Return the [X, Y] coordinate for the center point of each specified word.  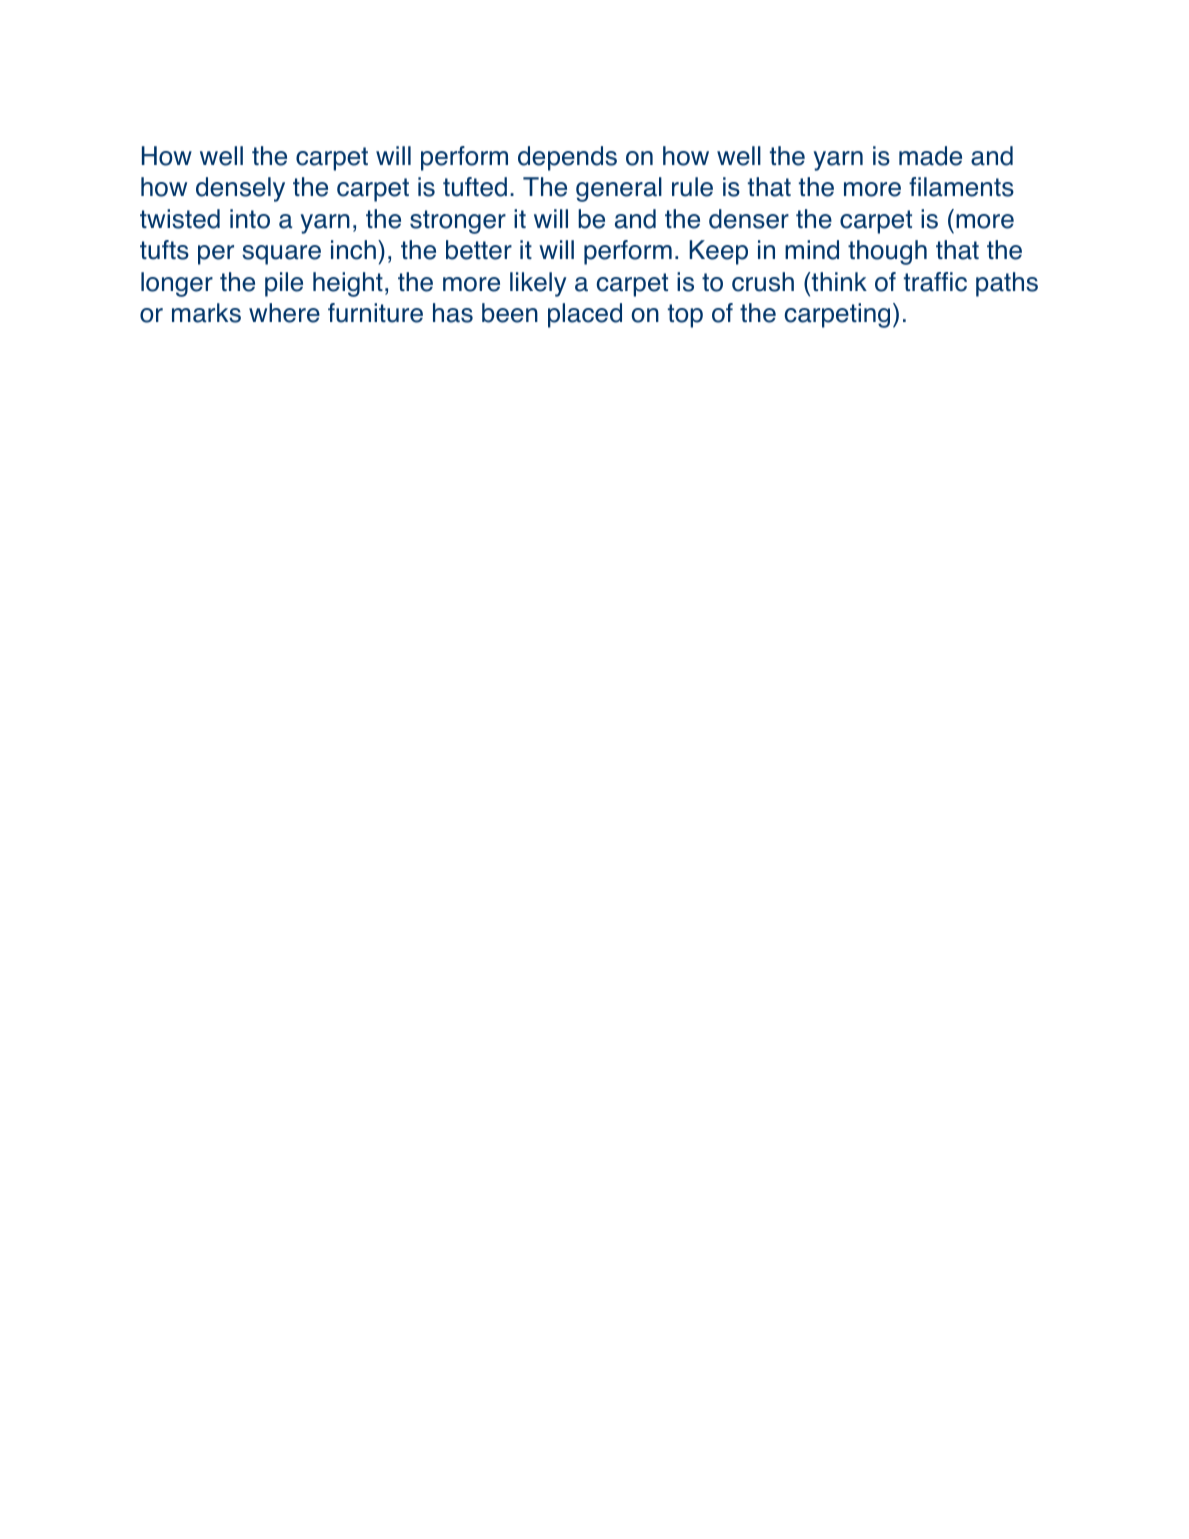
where [284, 313]
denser [749, 219]
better [479, 250]
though [887, 252]
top [685, 316]
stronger [458, 222]
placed [585, 315]
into [250, 219]
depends [567, 158]
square [281, 255]
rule [692, 187]
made [930, 156]
